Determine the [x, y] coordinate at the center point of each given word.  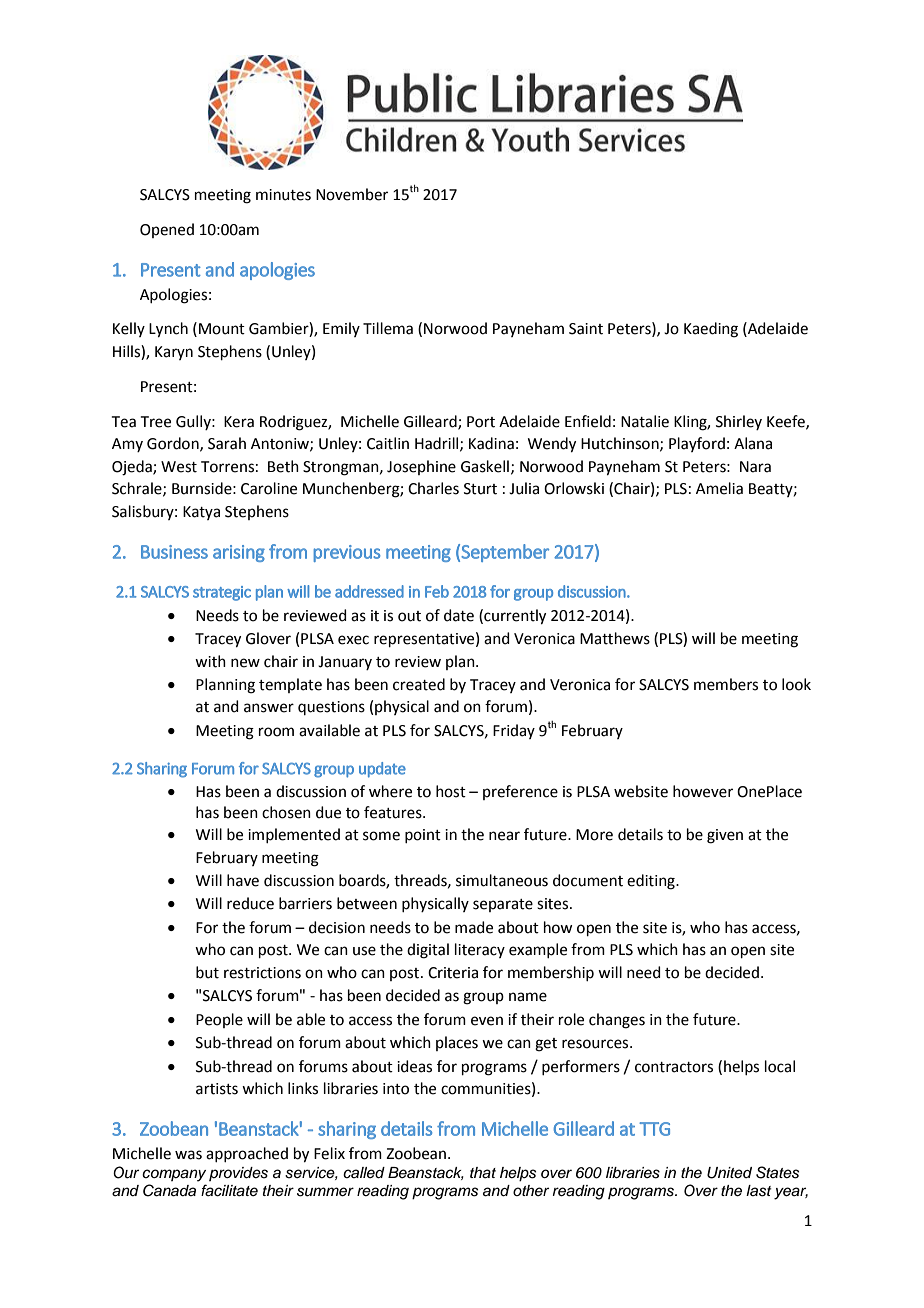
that [483, 1173]
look [796, 684]
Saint [586, 329]
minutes [283, 195]
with [210, 661]
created [419, 684]
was [188, 1155]
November [352, 194]
